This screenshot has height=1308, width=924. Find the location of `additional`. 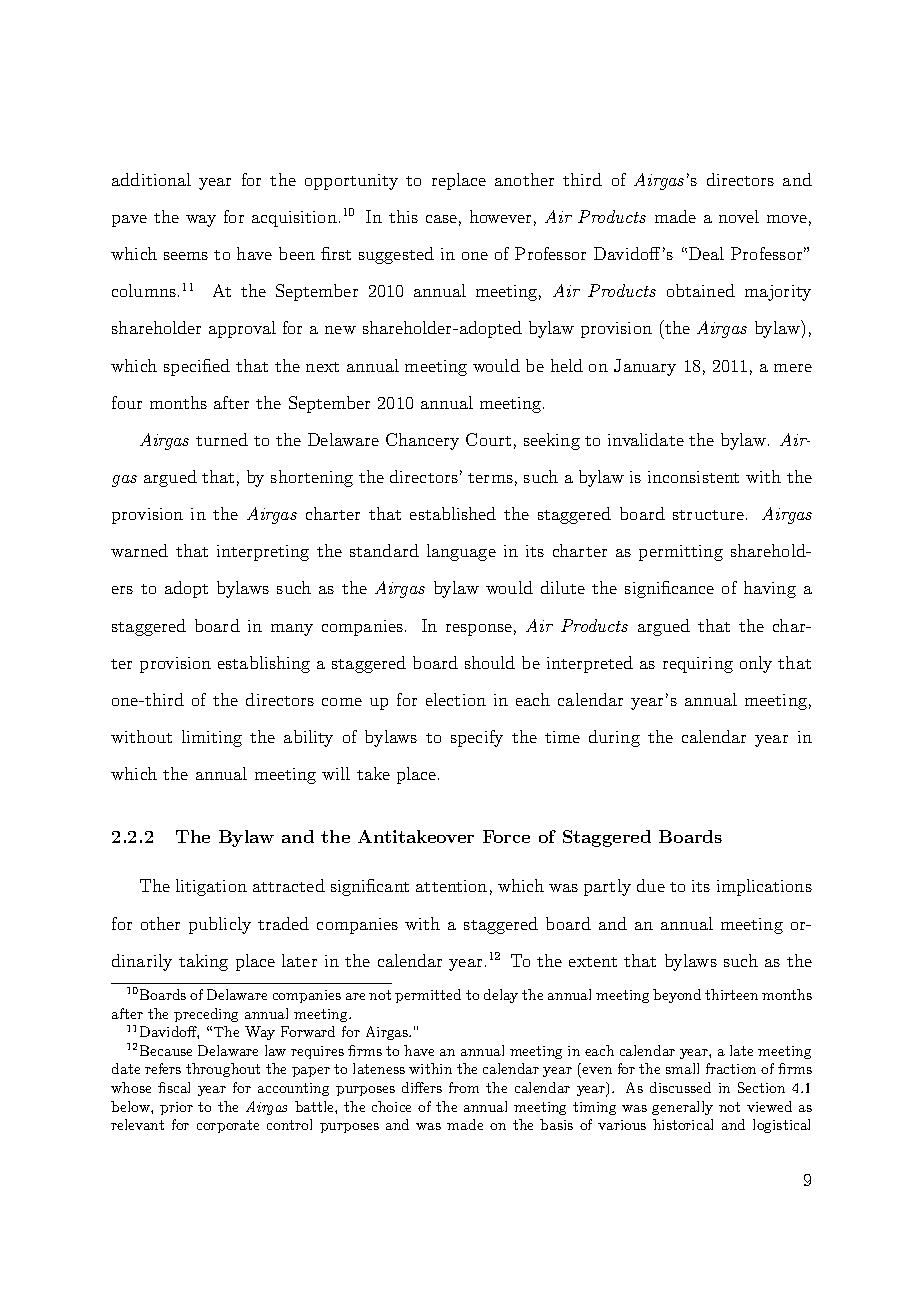

additional is located at coordinates (151, 179).
